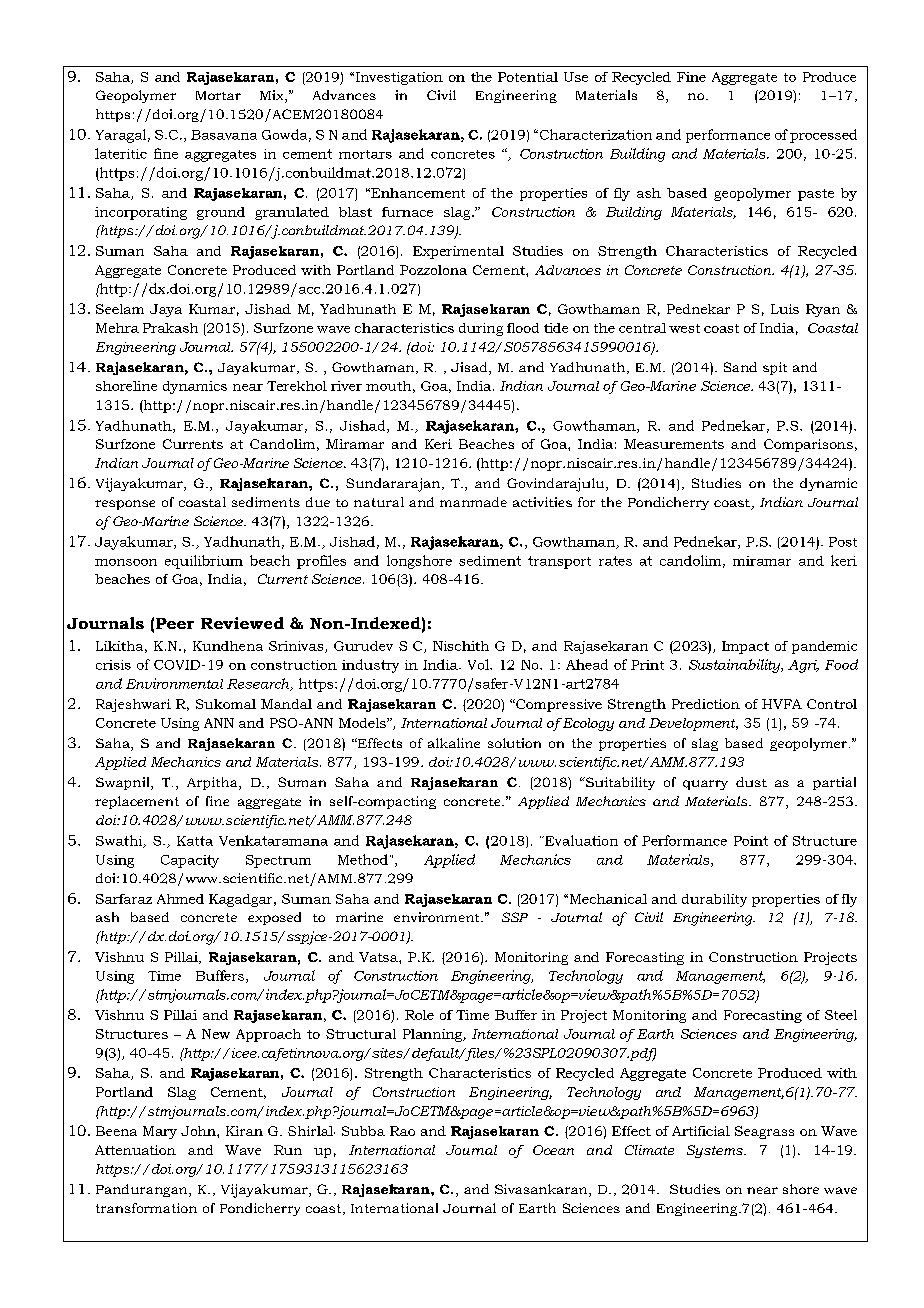 The height and width of the page is (1308, 924). I want to click on Role, so click(419, 1015).
